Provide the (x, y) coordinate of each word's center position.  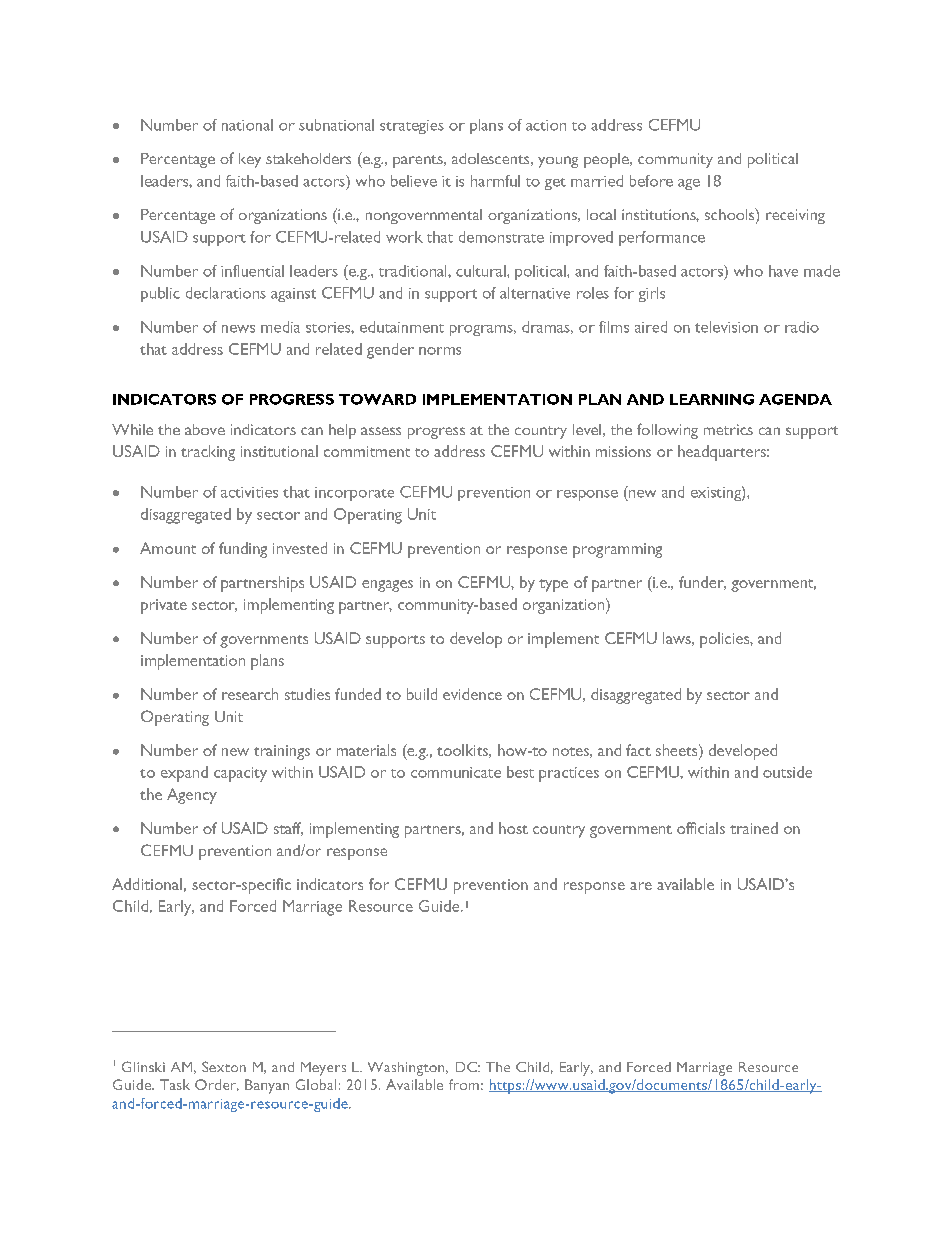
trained (754, 828)
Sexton (224, 1066)
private (164, 606)
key (250, 160)
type (553, 585)
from (464, 1084)
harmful (495, 181)
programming (617, 550)
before (651, 181)
